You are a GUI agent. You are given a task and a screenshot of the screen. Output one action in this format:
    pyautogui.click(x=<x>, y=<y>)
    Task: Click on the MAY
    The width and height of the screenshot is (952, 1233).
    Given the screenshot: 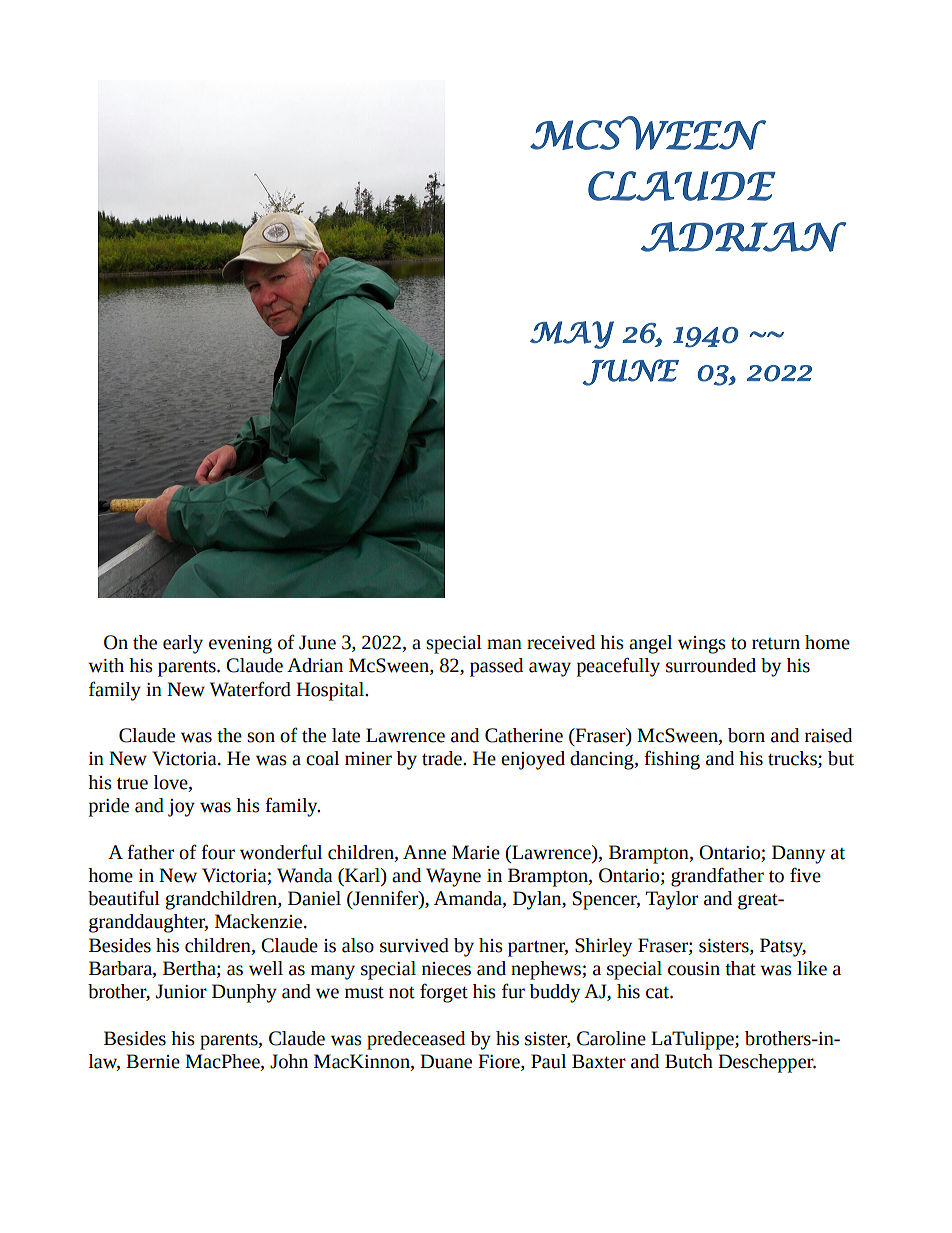 What is the action you would take?
    pyautogui.click(x=572, y=335)
